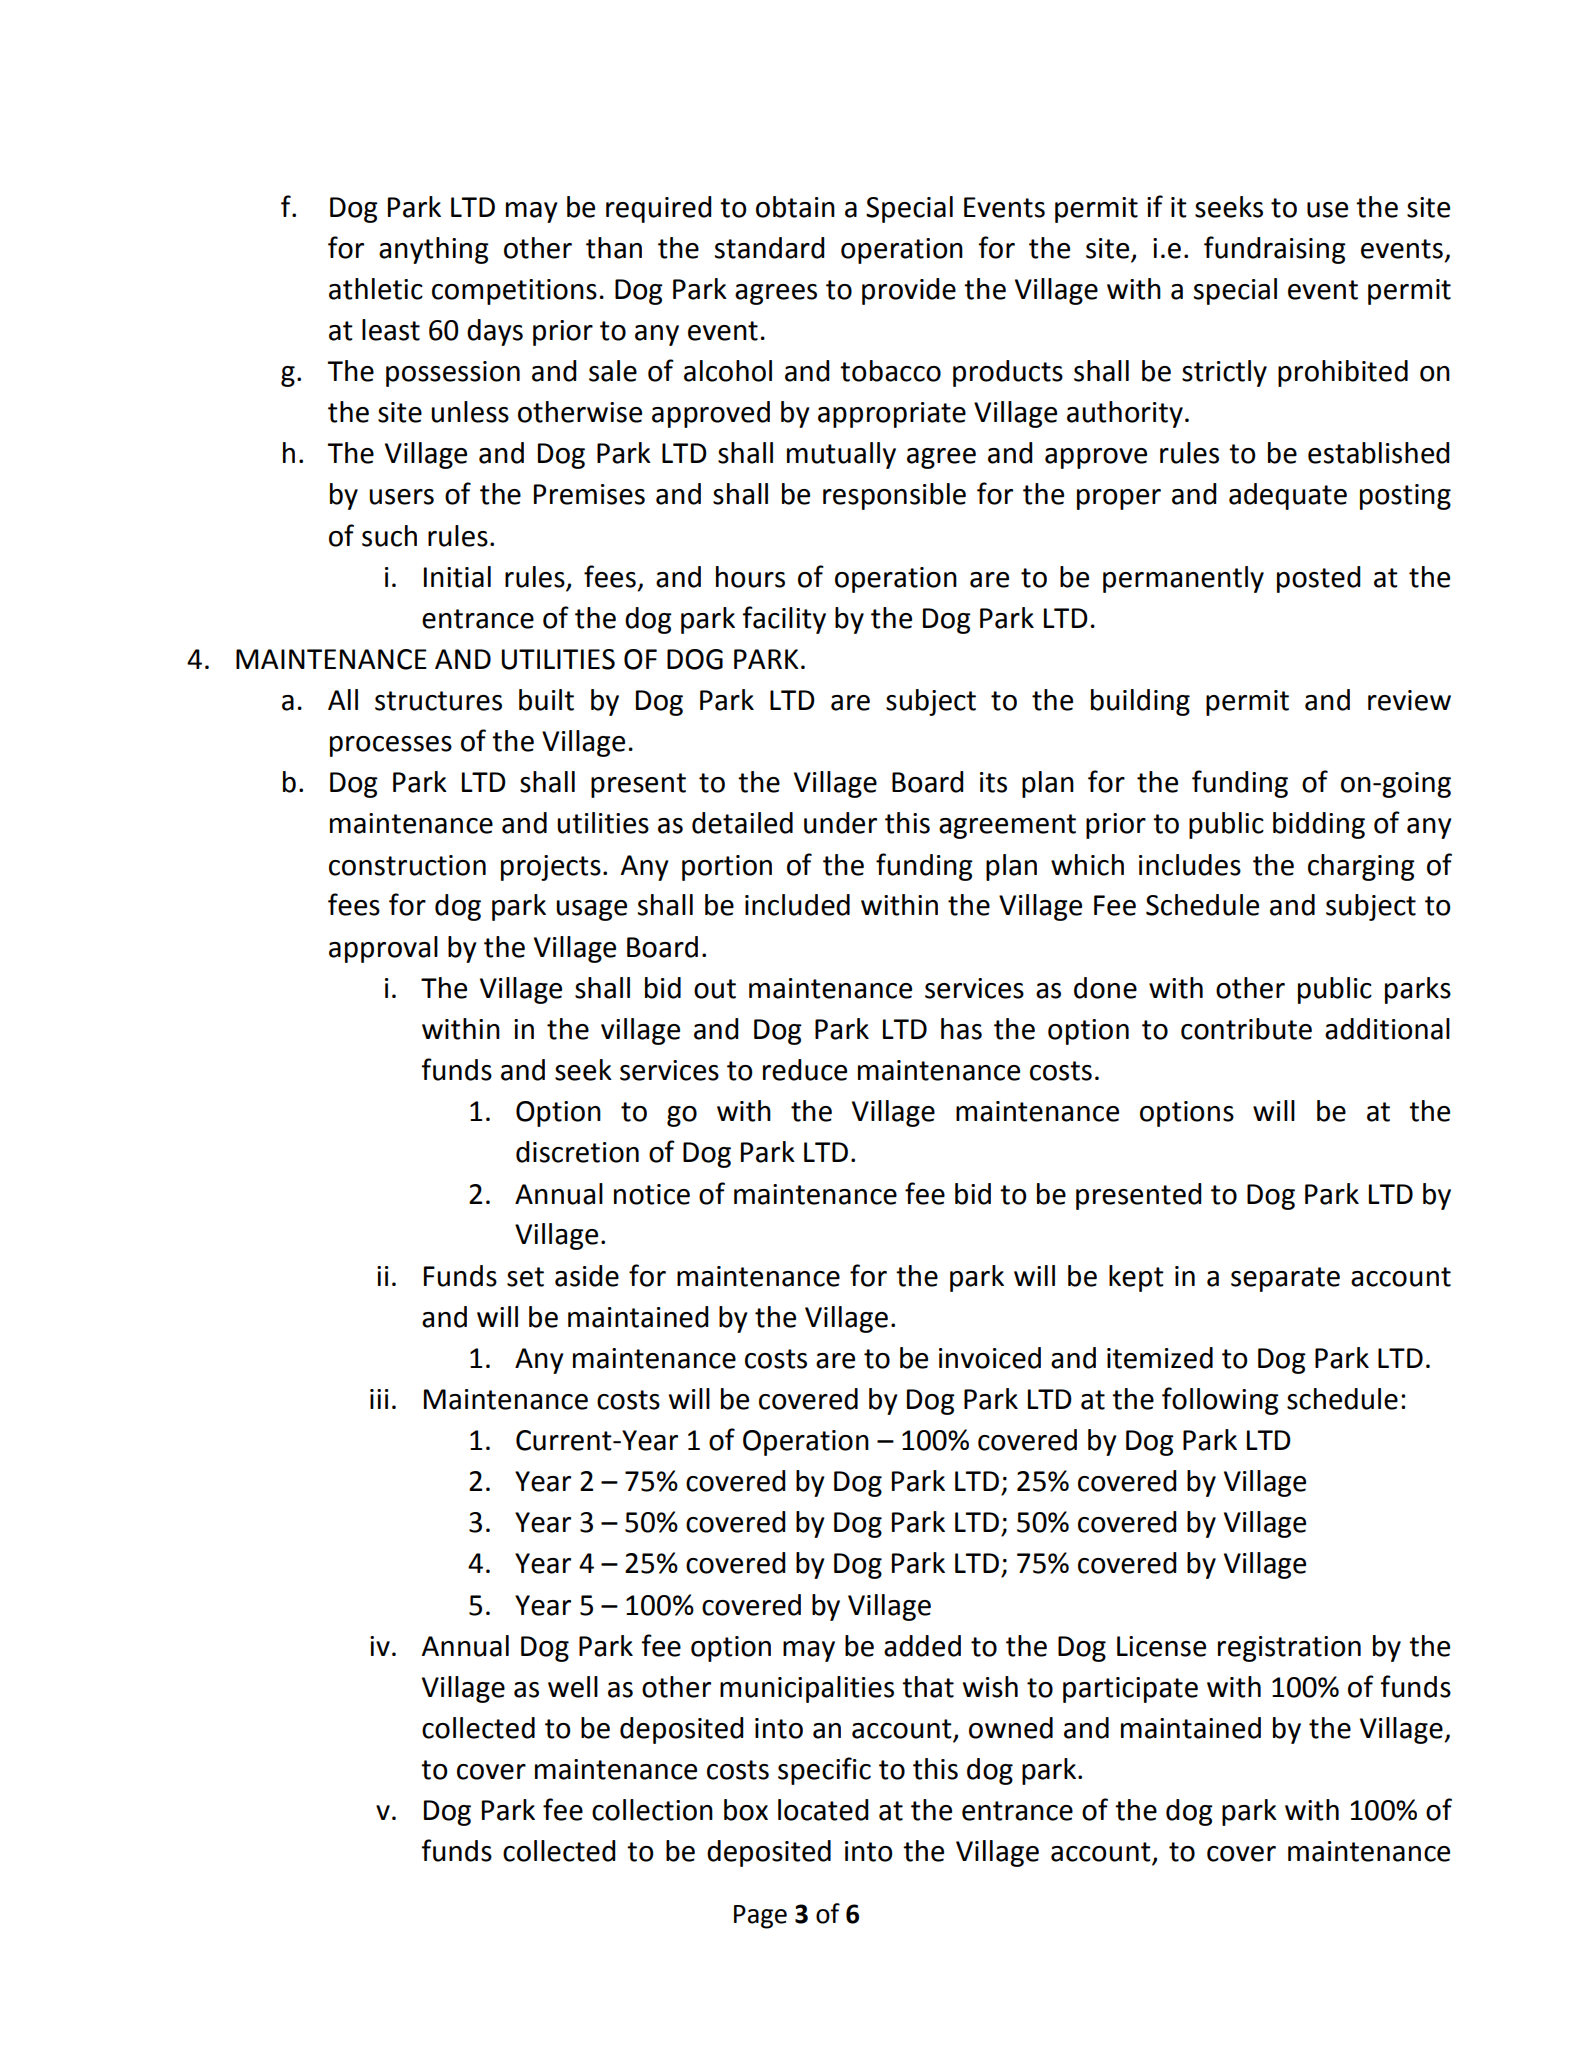 Image resolution: width=1592 pixels, height=2060 pixels. Describe the element at coordinates (1319, 825) in the image. I see `bidding` at that location.
